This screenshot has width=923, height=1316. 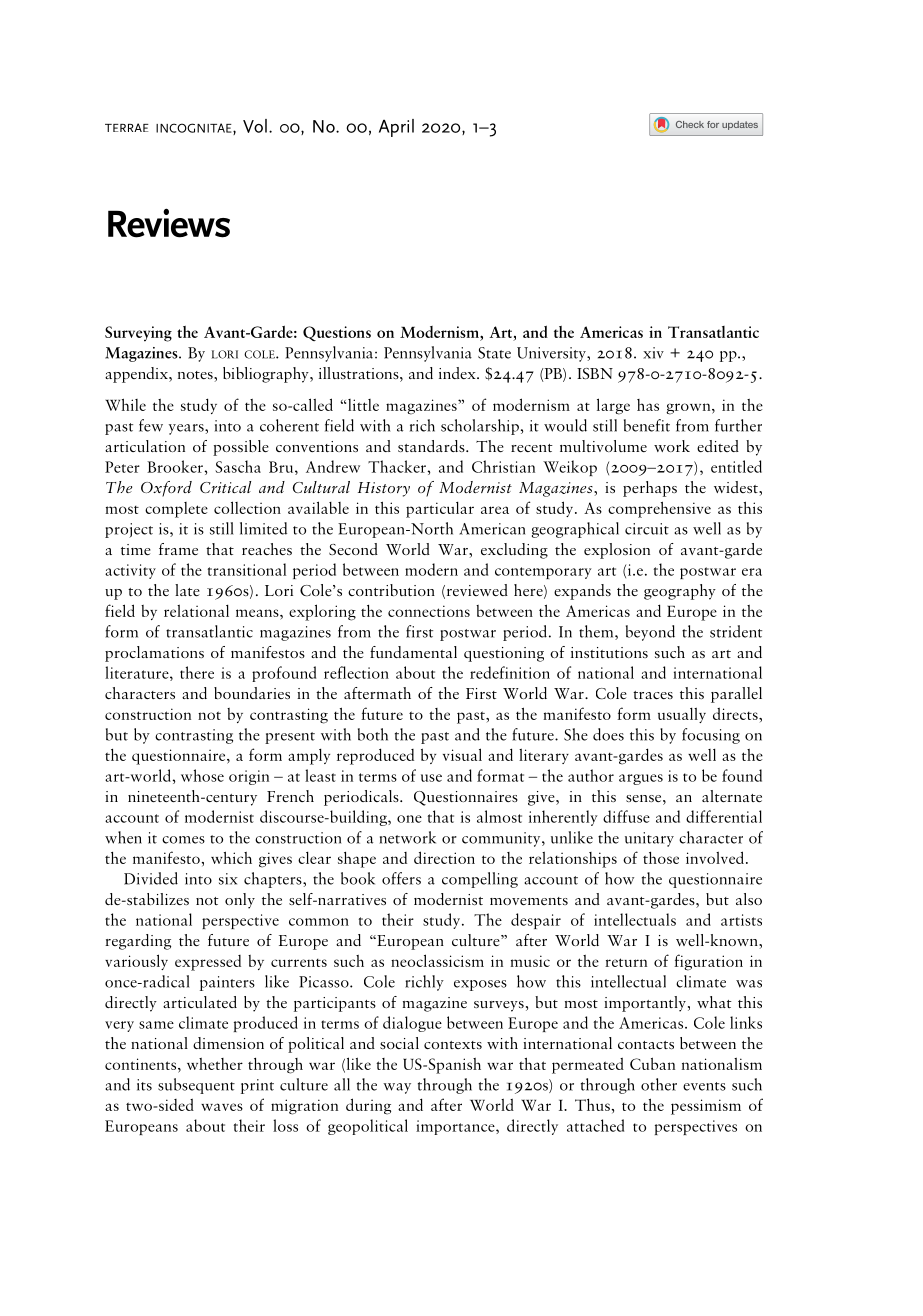 What do you see at coordinates (429, 611) in the screenshot?
I see `connections` at bounding box center [429, 611].
